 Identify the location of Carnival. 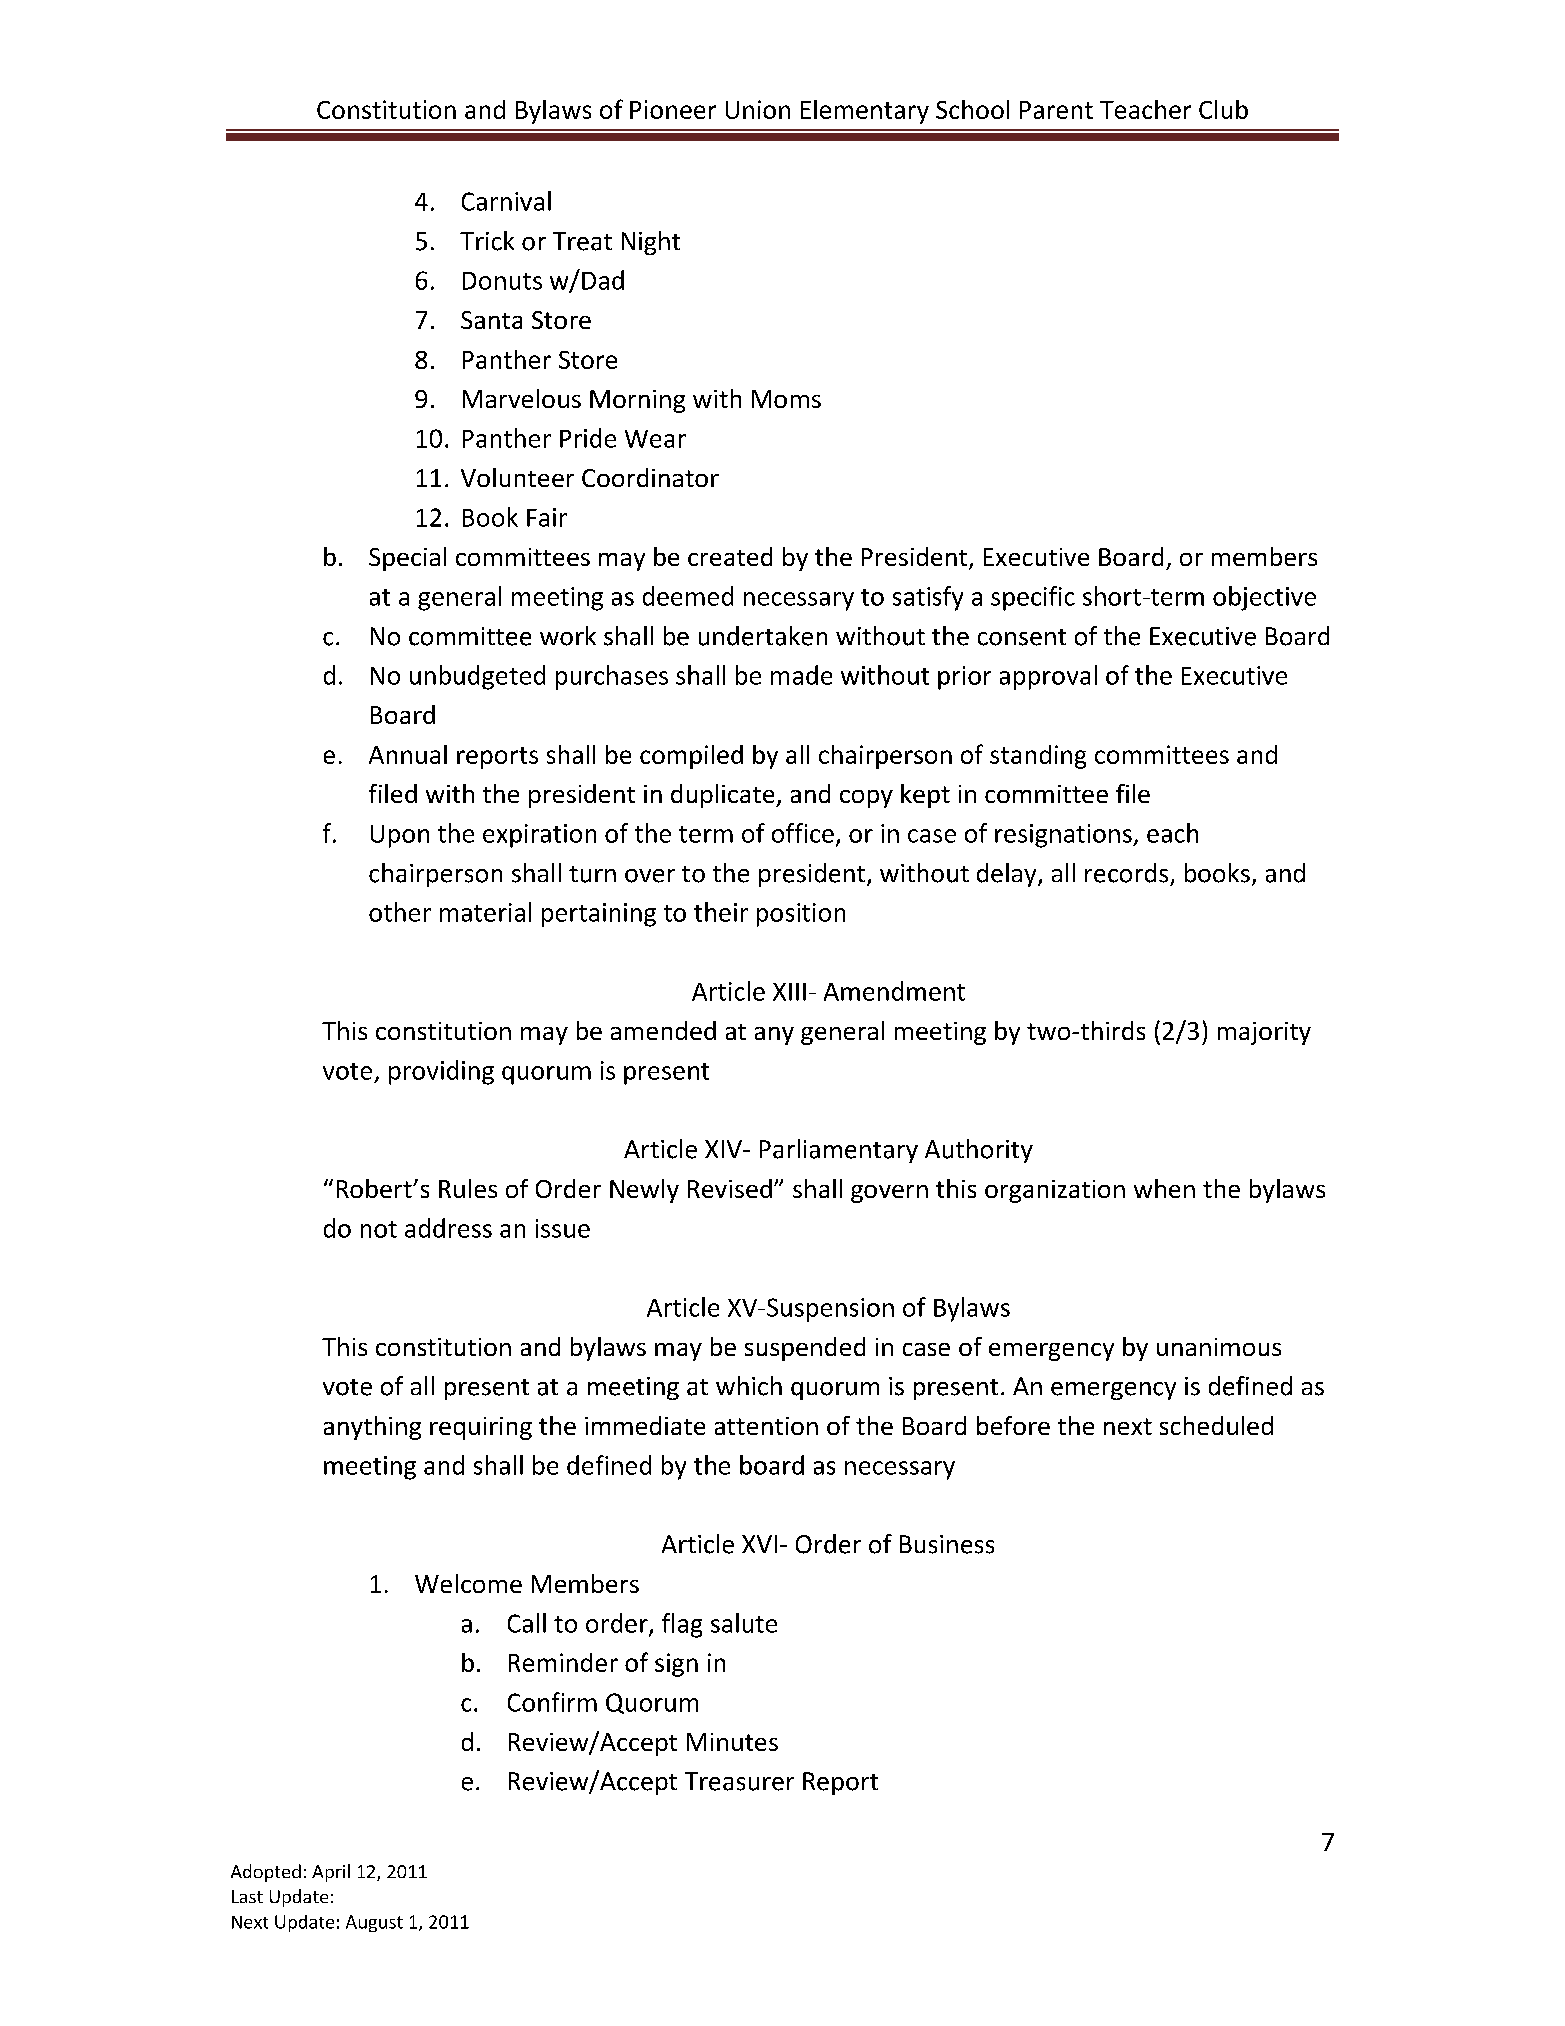
(506, 201).
